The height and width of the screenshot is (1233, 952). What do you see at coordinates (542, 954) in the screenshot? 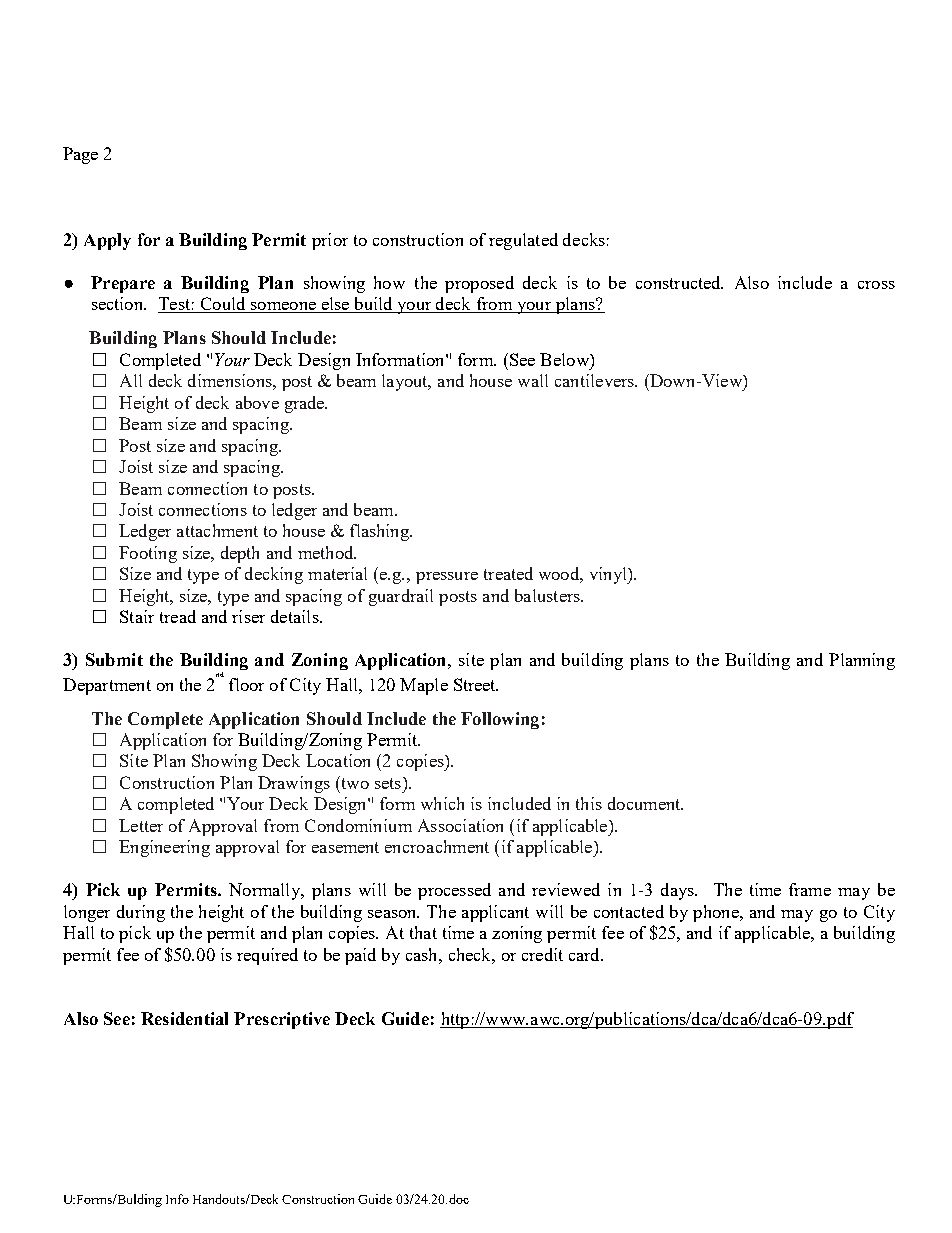
I see `credit` at bounding box center [542, 954].
